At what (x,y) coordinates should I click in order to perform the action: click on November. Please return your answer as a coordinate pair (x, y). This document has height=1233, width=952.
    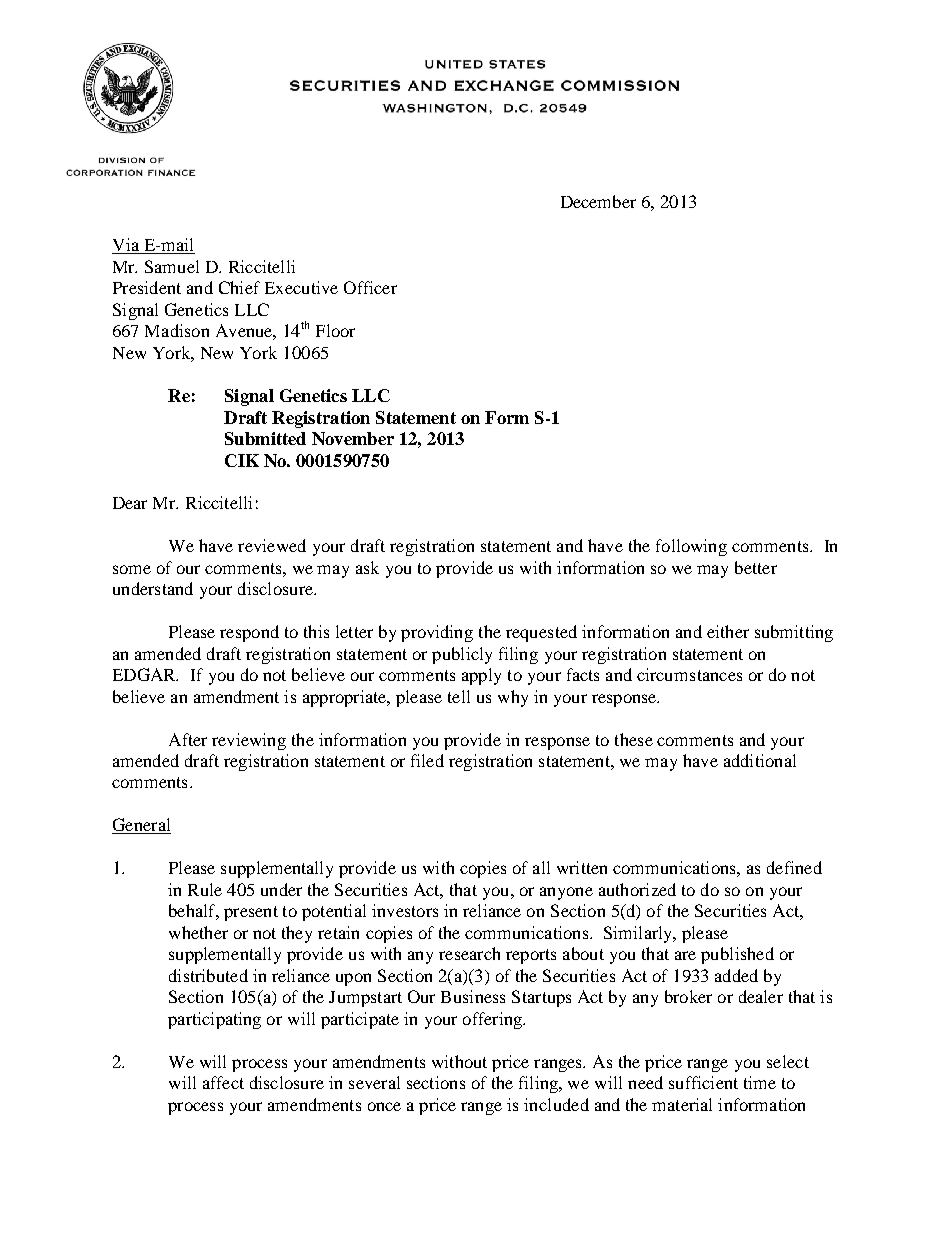
    Looking at the image, I should click on (353, 438).
